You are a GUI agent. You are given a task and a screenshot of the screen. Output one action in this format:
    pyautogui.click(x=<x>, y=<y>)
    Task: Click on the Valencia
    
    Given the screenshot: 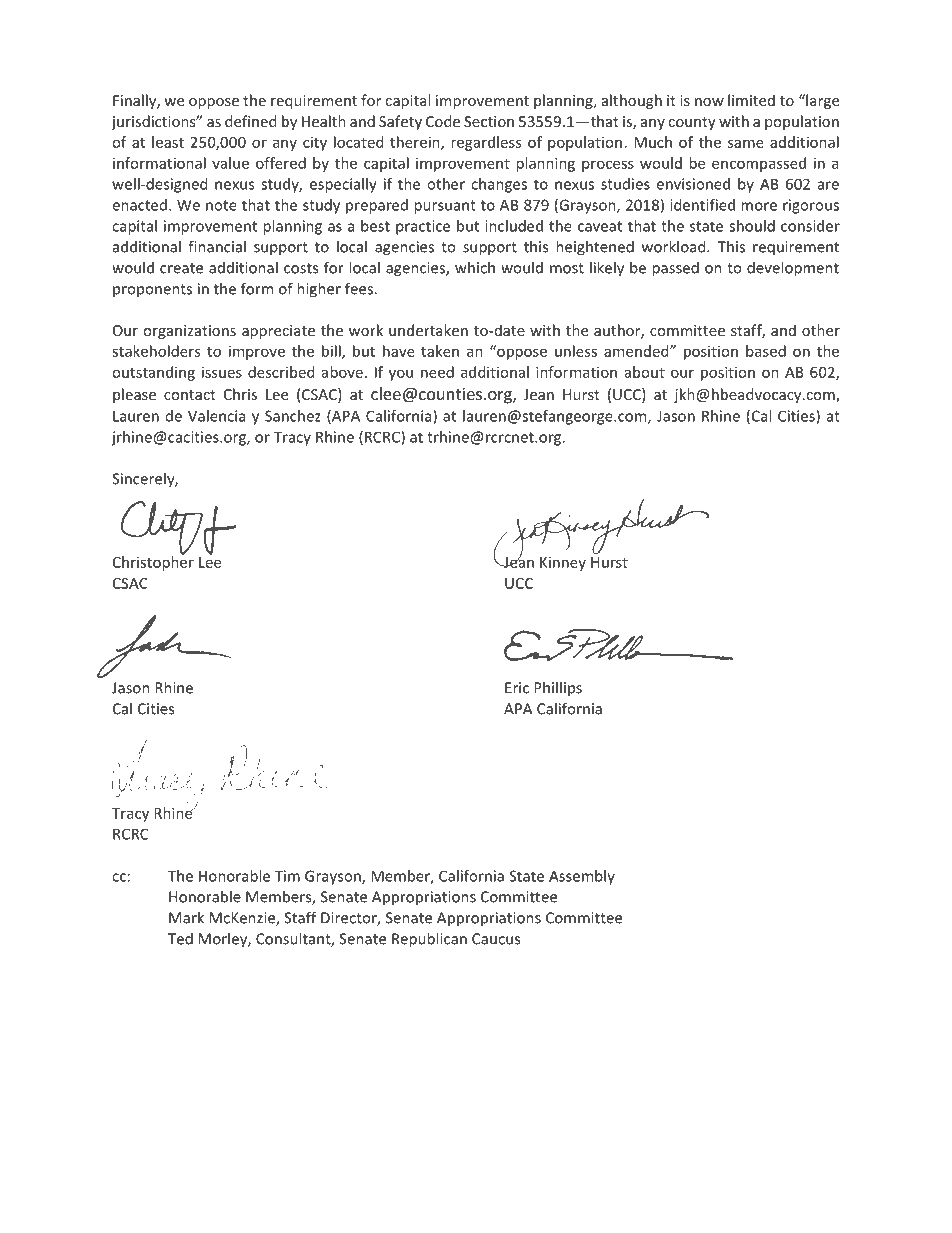 What is the action you would take?
    pyautogui.click(x=216, y=416)
